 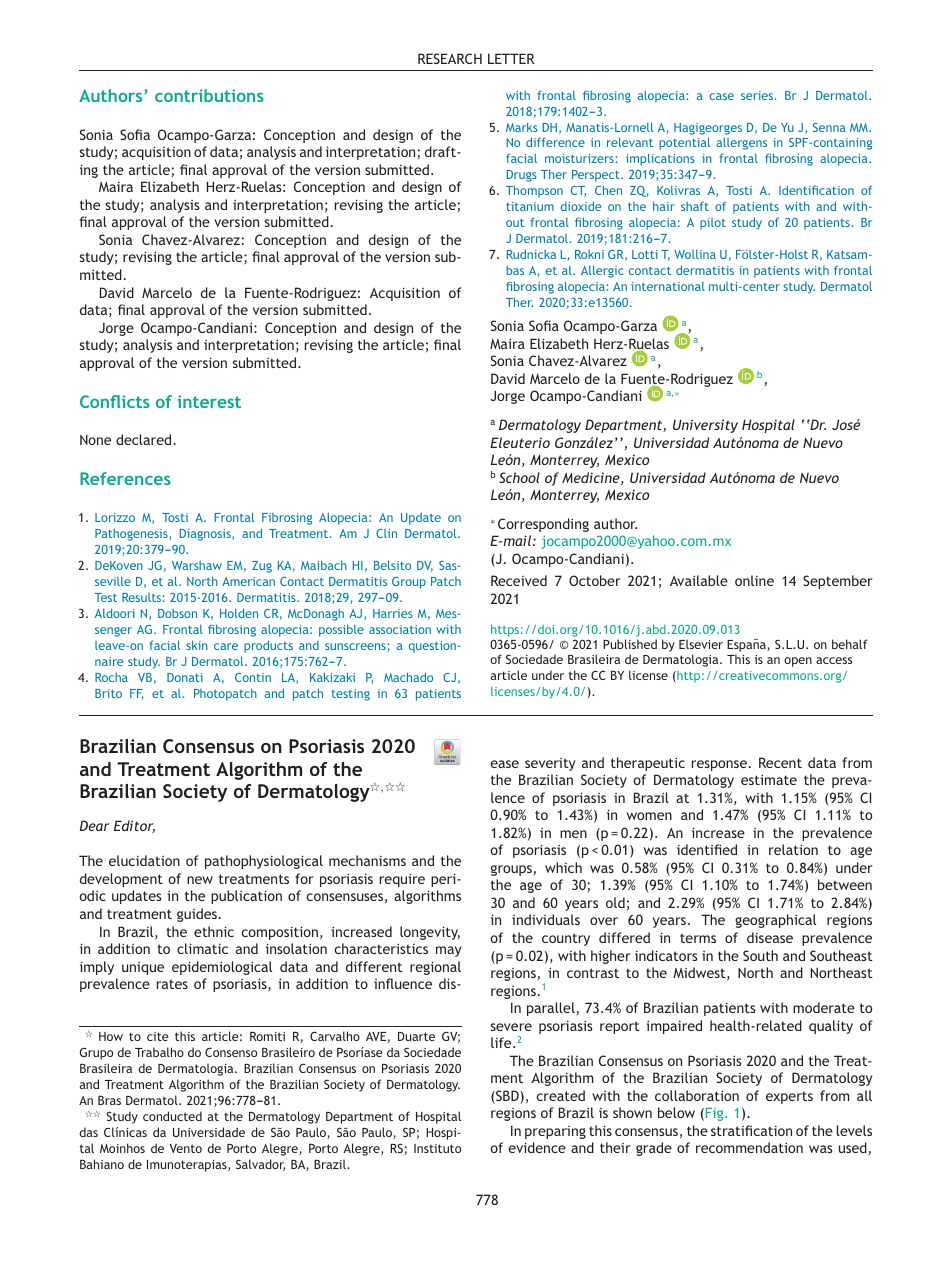 What do you see at coordinates (754, 580) in the image?
I see `online` at bounding box center [754, 580].
